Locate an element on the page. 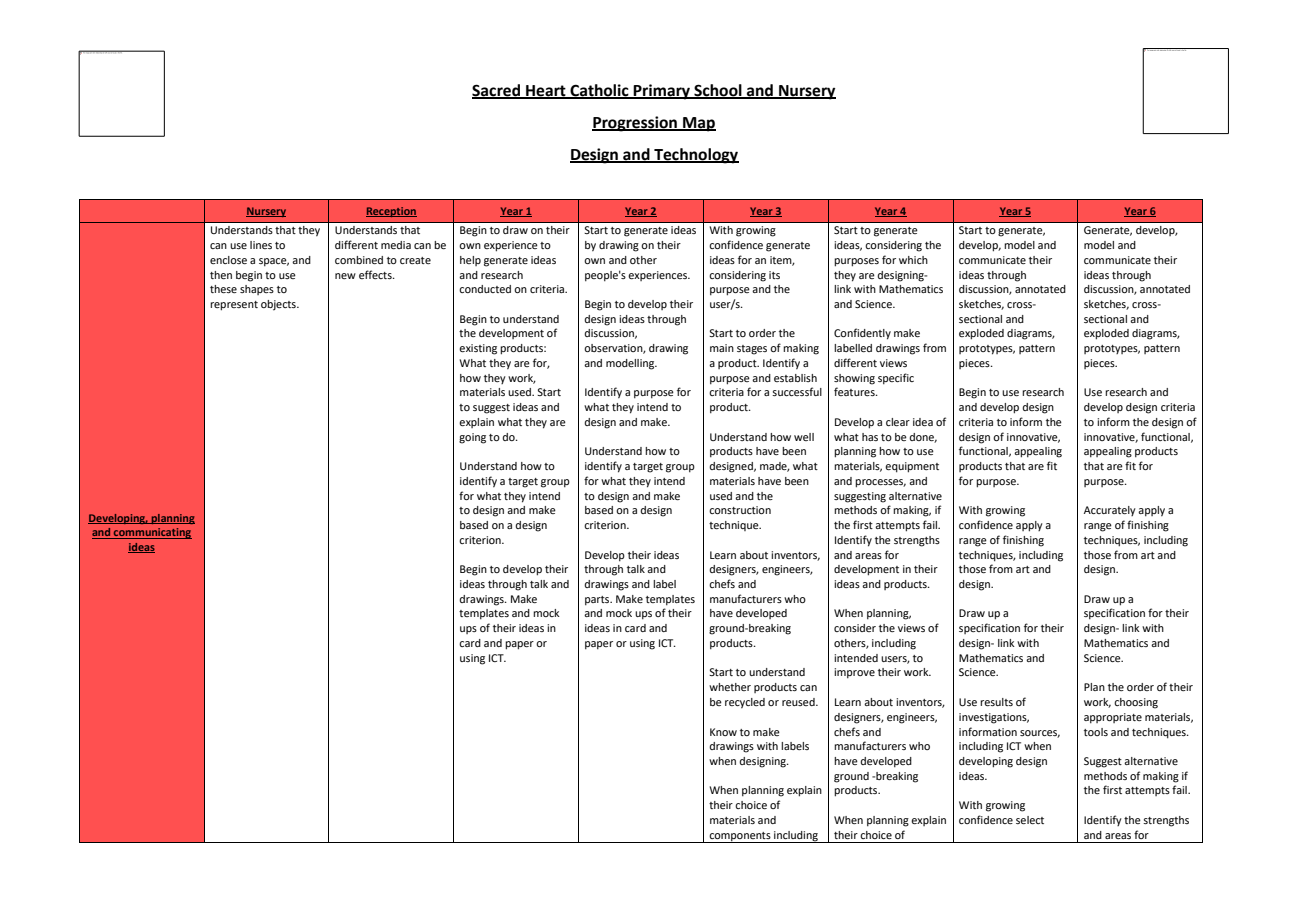 The width and height of the document is (1308, 924). going is located at coordinates (472, 438).
